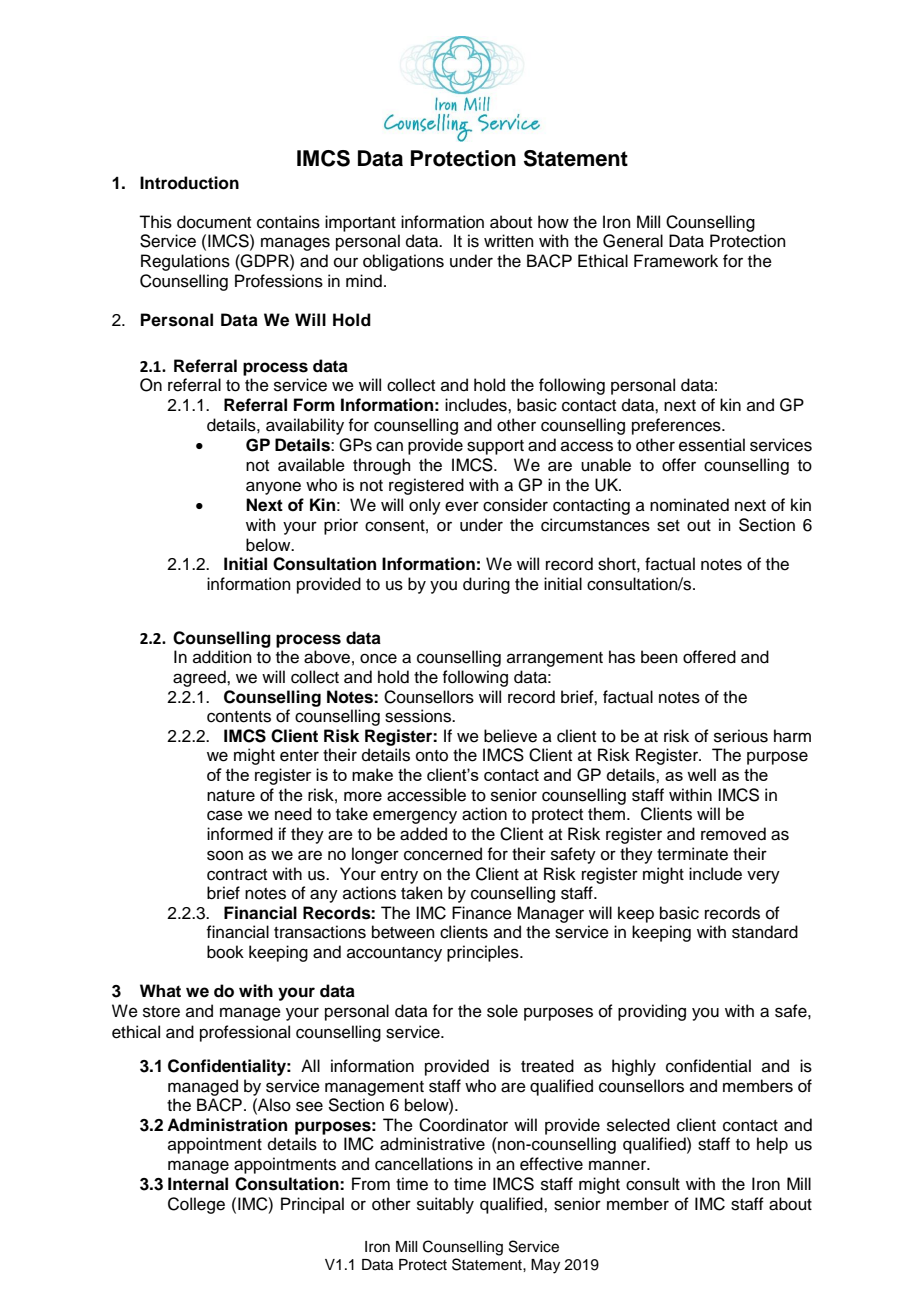  What do you see at coordinates (484, 953) in the screenshot?
I see `principles` at bounding box center [484, 953].
